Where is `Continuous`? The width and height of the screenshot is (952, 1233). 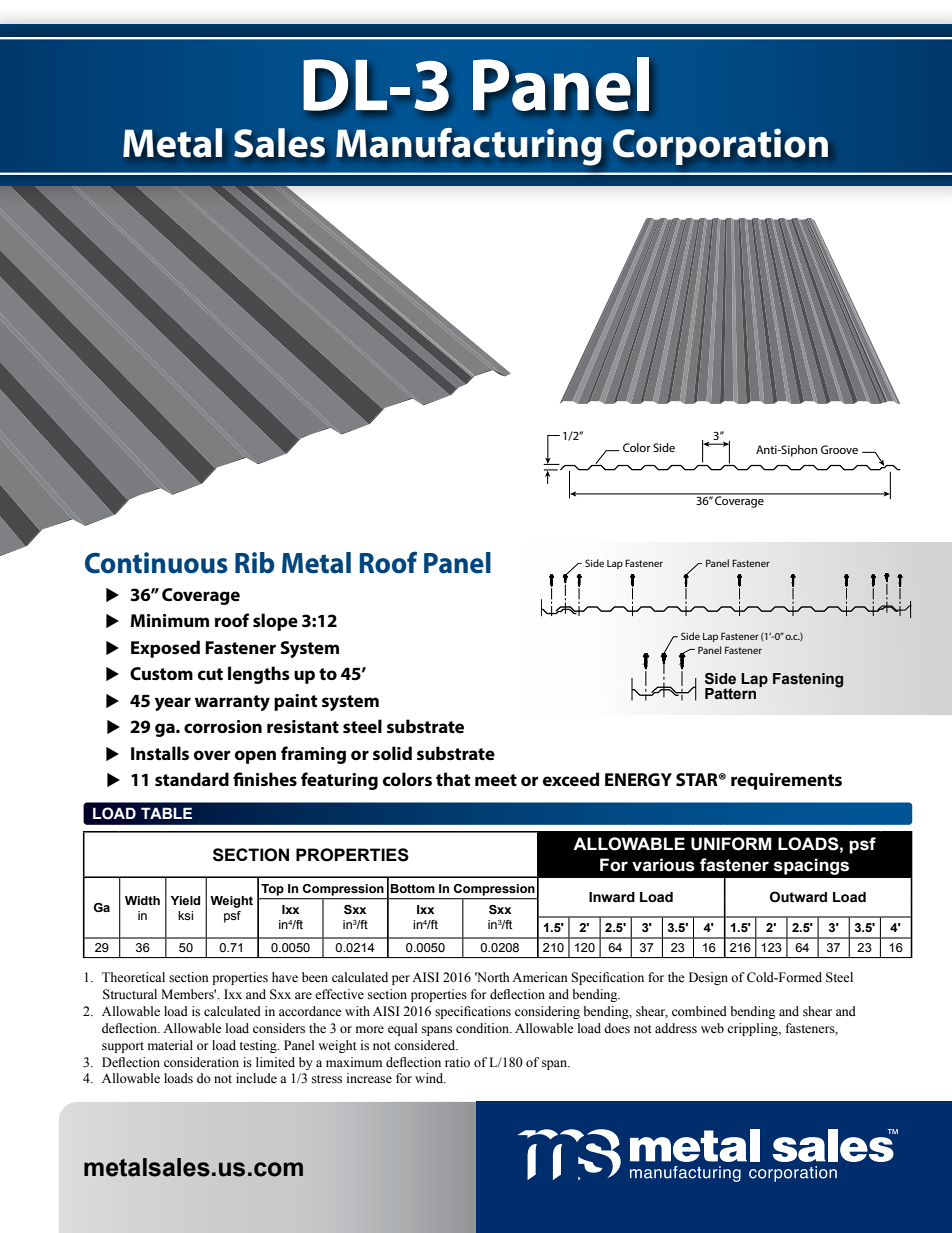
Continuous is located at coordinates (156, 563).
